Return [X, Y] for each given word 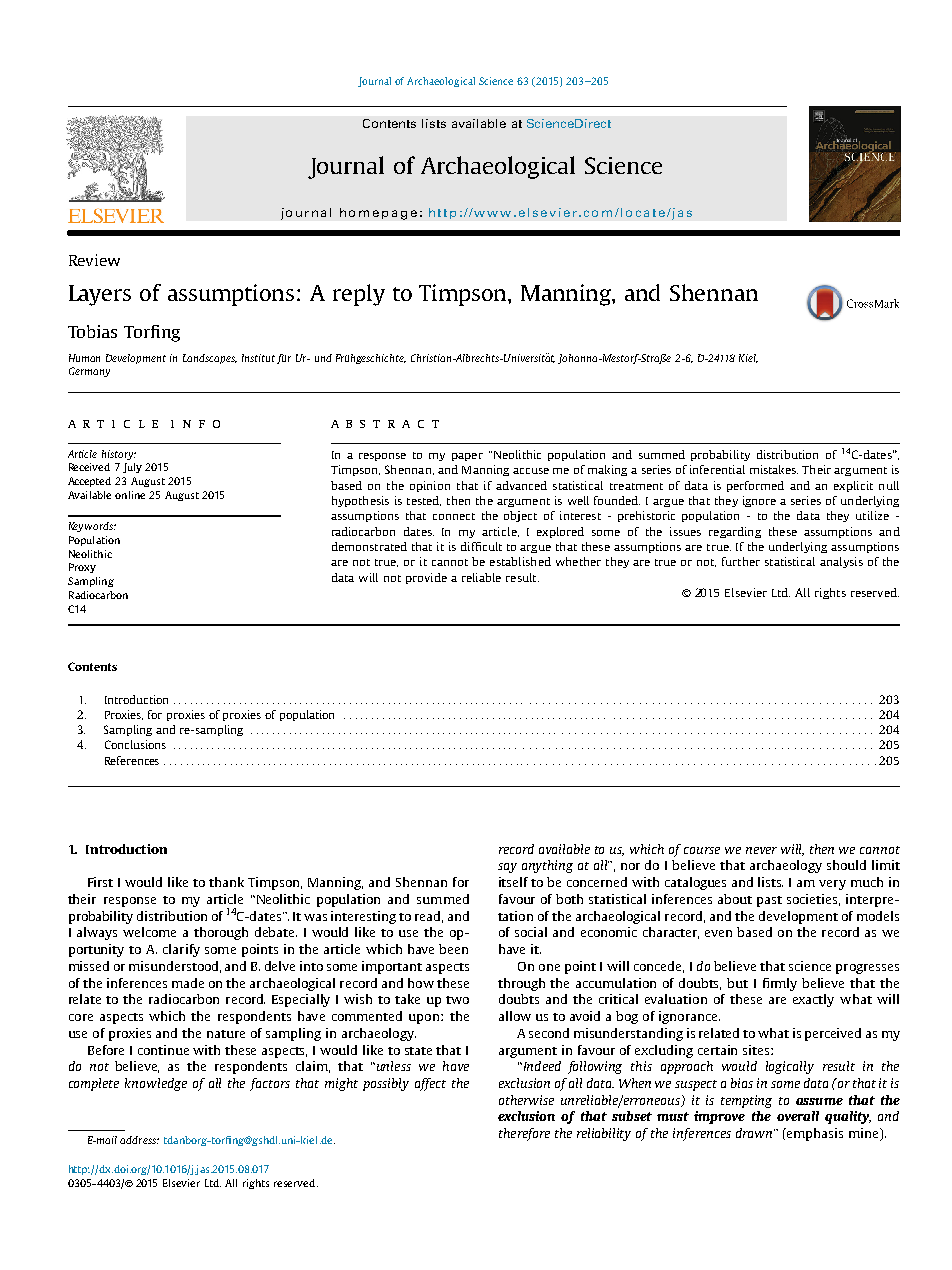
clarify [181, 950]
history [119, 455]
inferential [717, 469]
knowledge [156, 1084]
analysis [841, 562]
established [520, 561]
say [507, 868]
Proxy [82, 568]
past [769, 901]
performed [755, 486]
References [132, 760]
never [761, 850]
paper [467, 457]
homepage [378, 214]
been [453, 949]
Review [94, 260]
